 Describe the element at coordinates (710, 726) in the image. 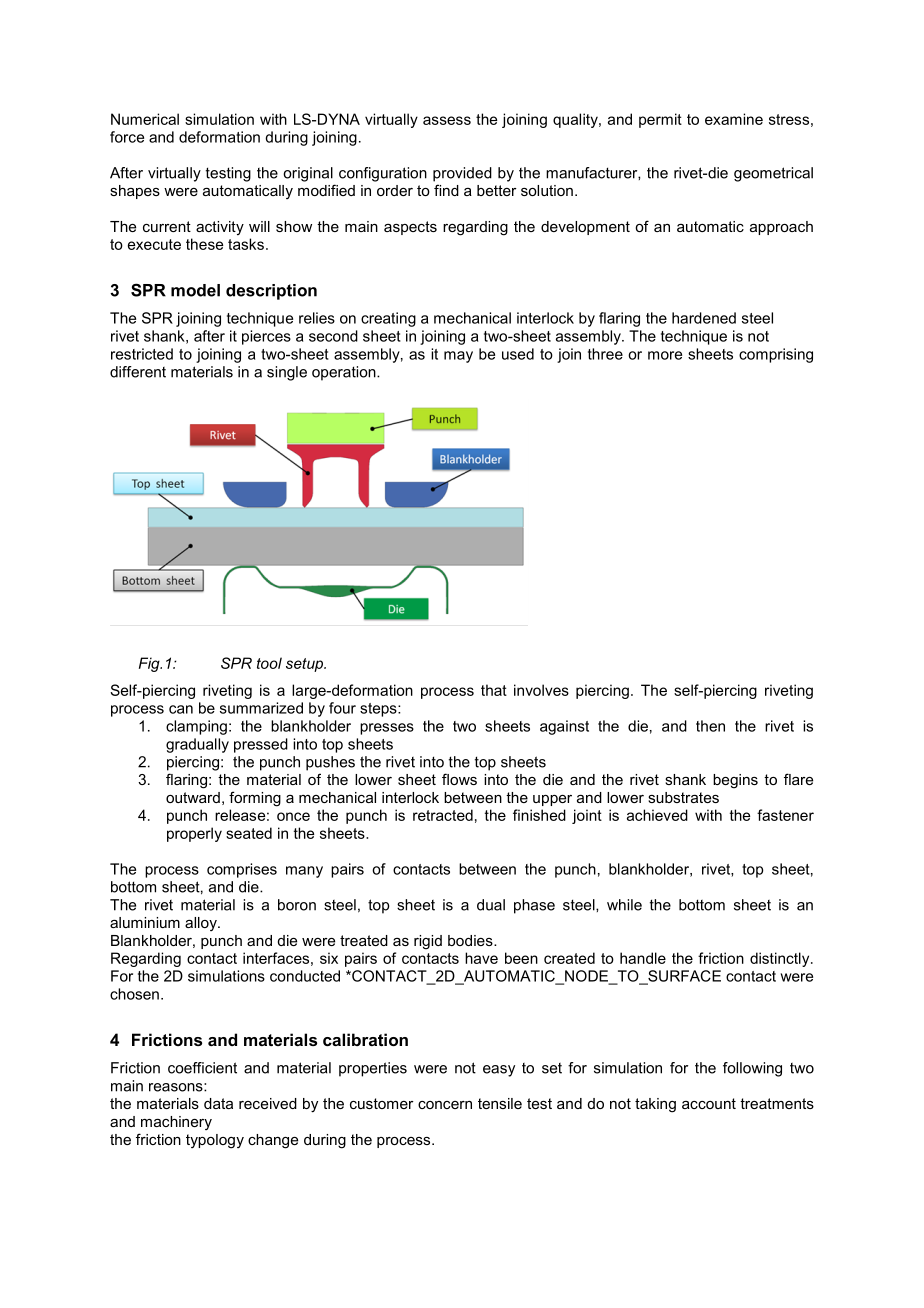

I see `then` at that location.
